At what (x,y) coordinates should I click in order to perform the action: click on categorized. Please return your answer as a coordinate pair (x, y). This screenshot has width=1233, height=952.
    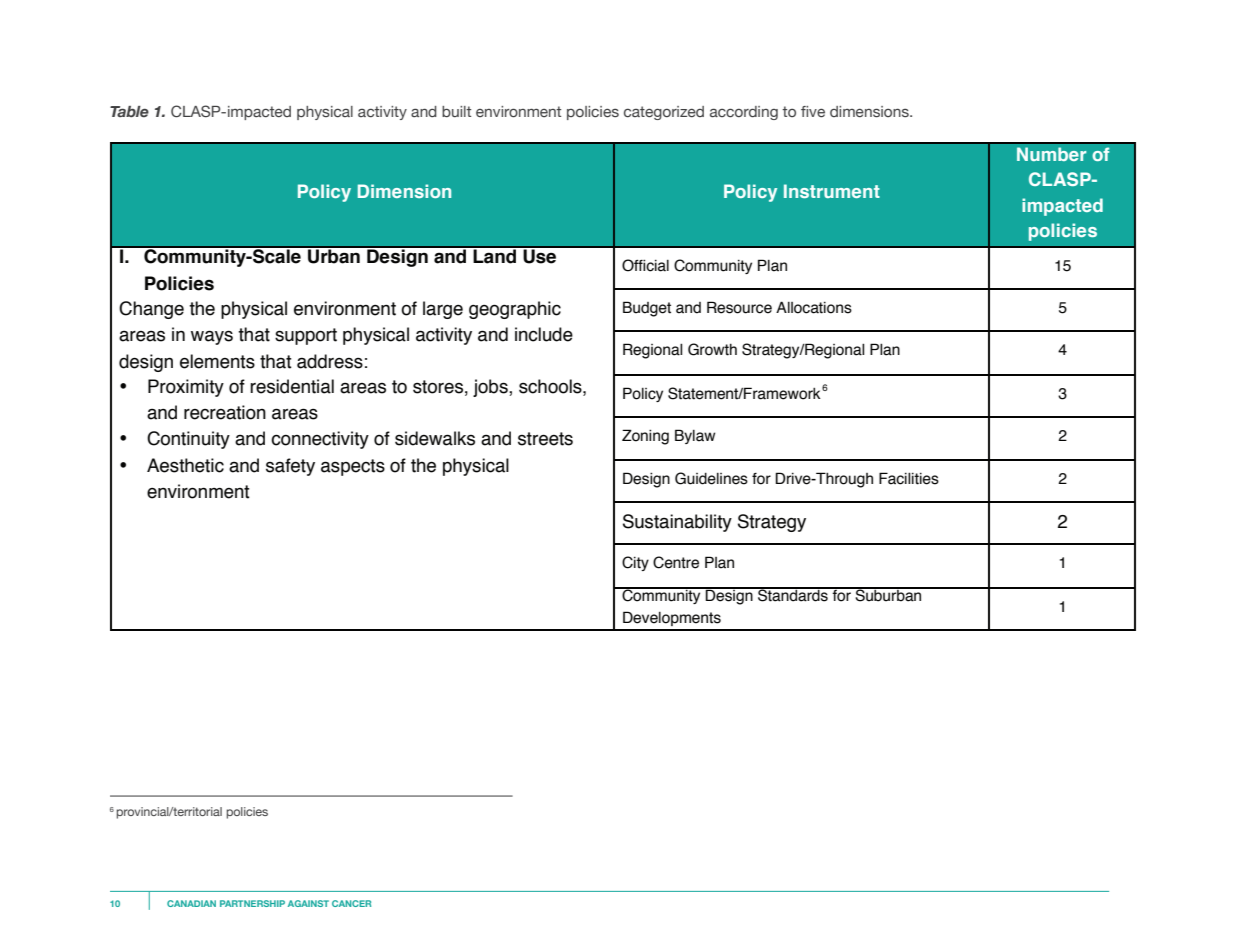
    Looking at the image, I should click on (664, 113).
